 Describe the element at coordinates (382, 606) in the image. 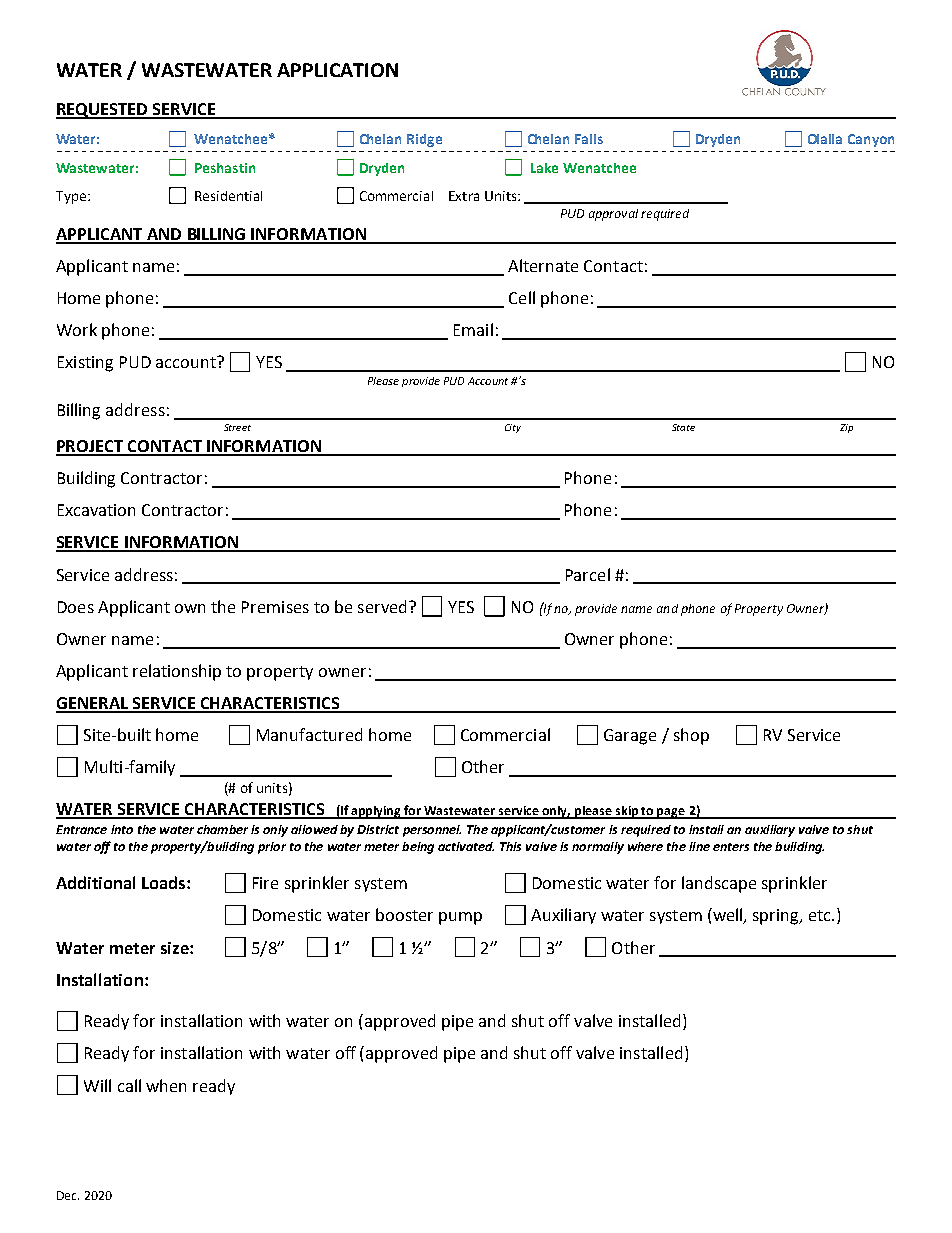

I see `served` at that location.
